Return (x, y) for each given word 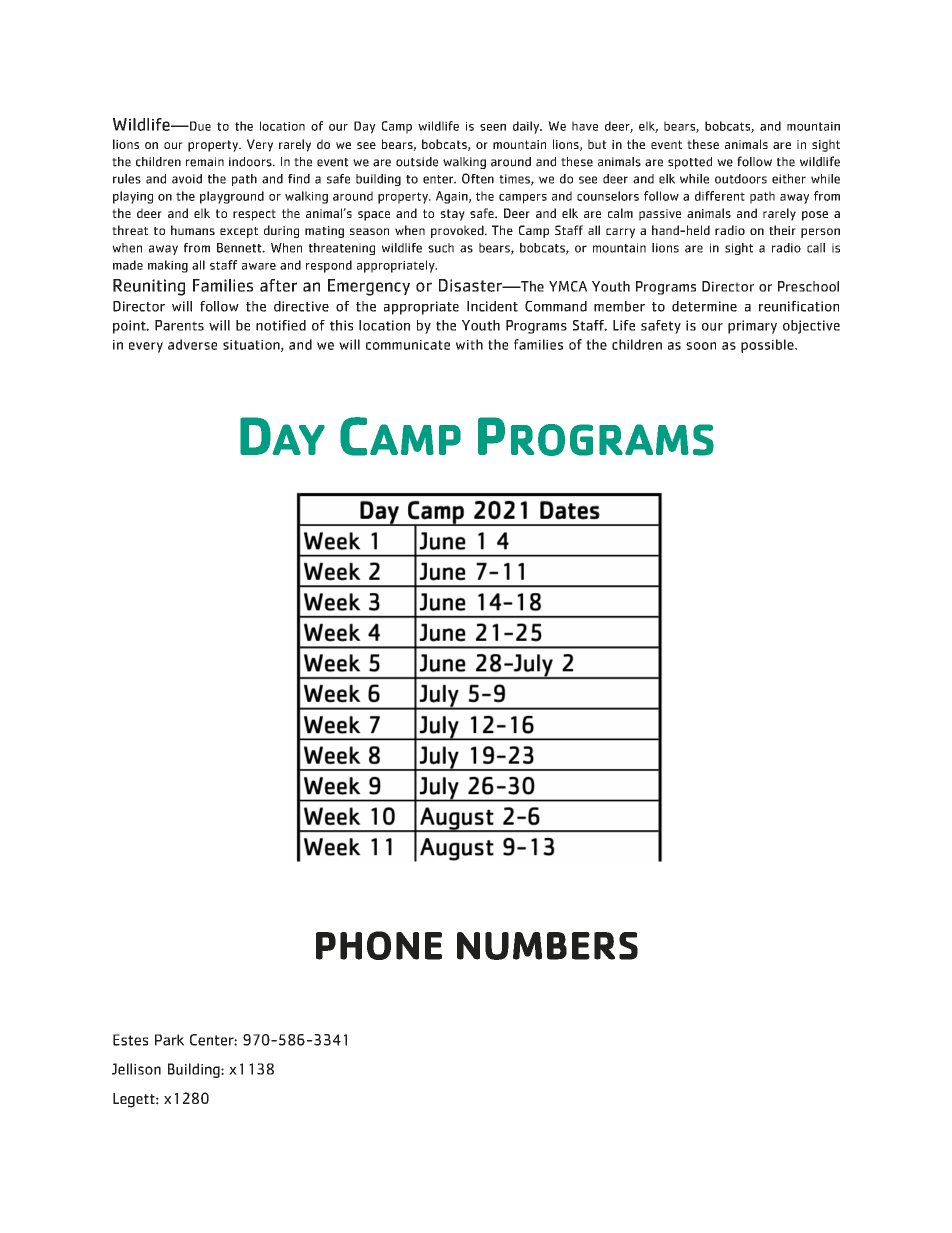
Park (169, 1040)
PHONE (379, 945)
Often (478, 178)
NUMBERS (547, 946)
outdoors (741, 179)
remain (205, 162)
